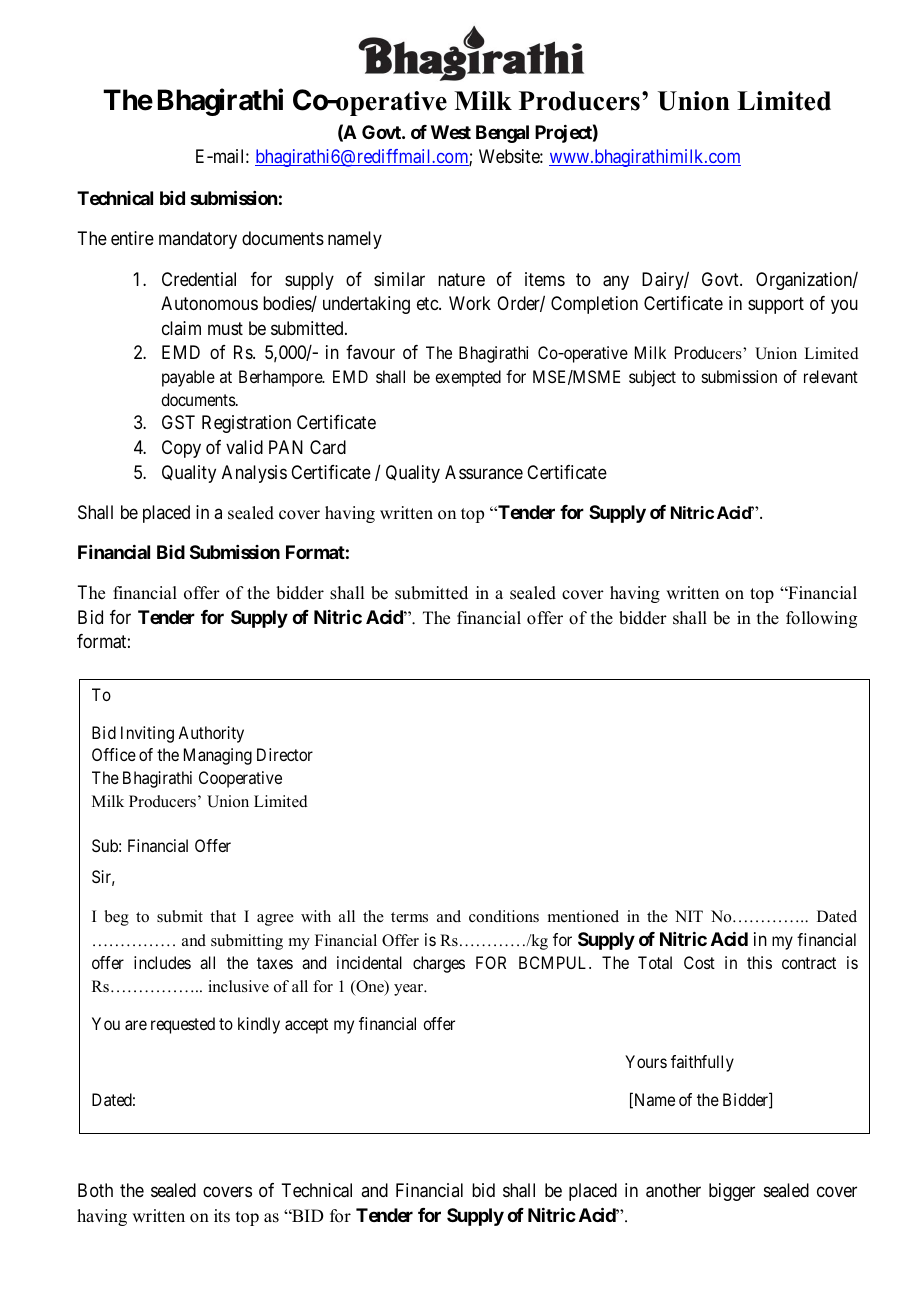 Image resolution: width=924 pixels, height=1308 pixels. What do you see at coordinates (222, 1216) in the screenshot?
I see `its` at bounding box center [222, 1216].
